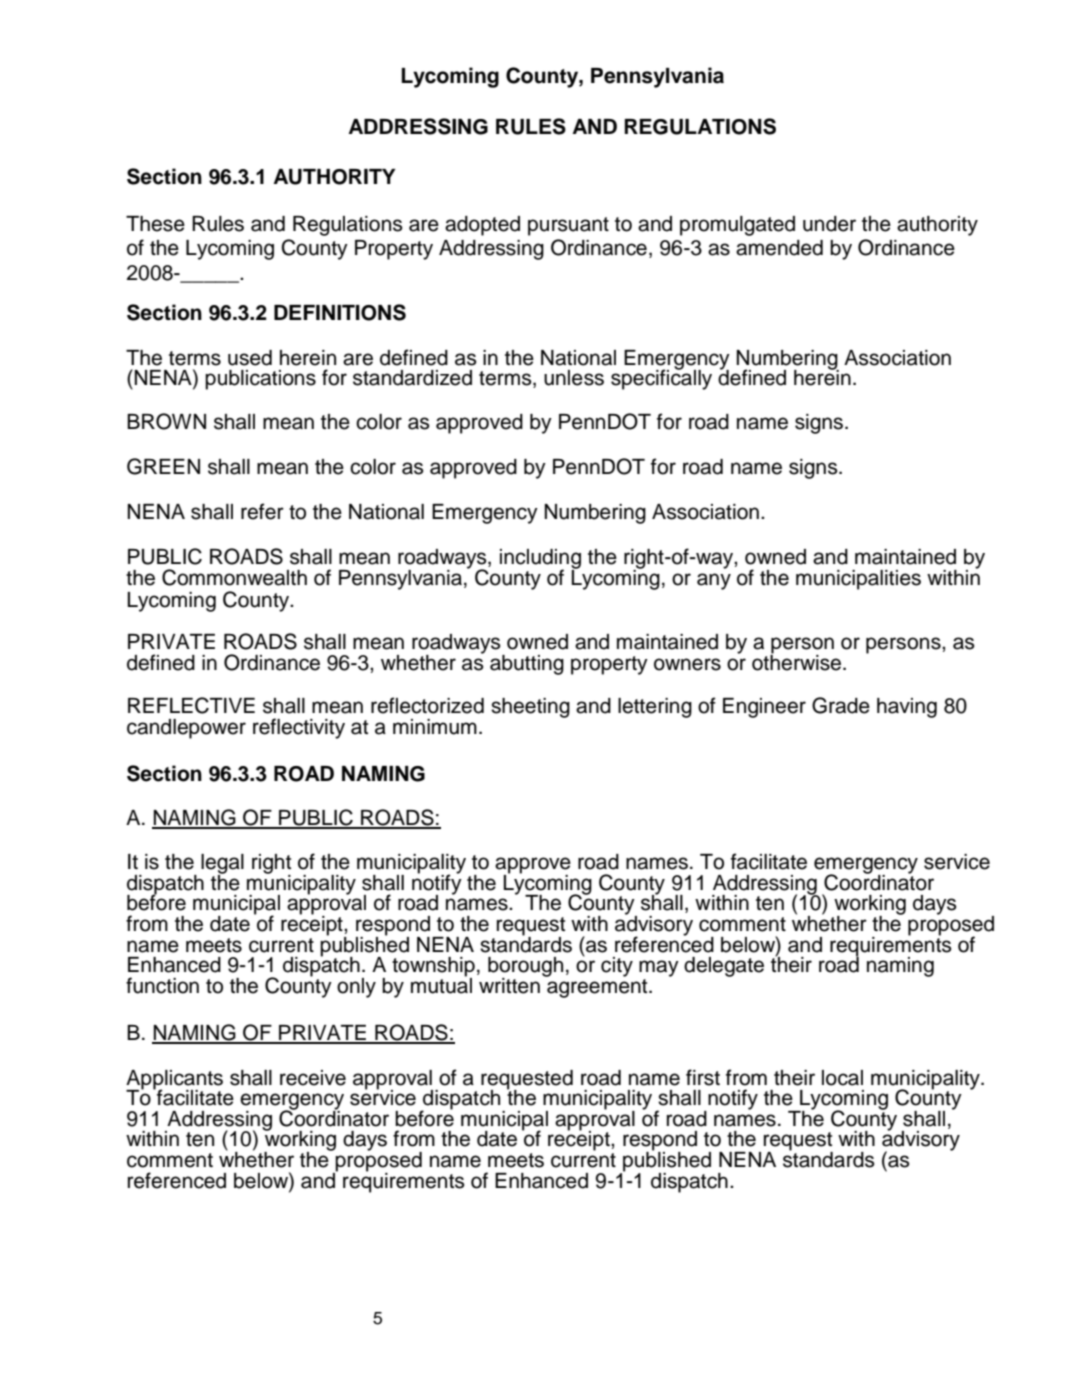 This document has width=1075, height=1391. What do you see at coordinates (313, 1078) in the document?
I see `receive` at bounding box center [313, 1078].
